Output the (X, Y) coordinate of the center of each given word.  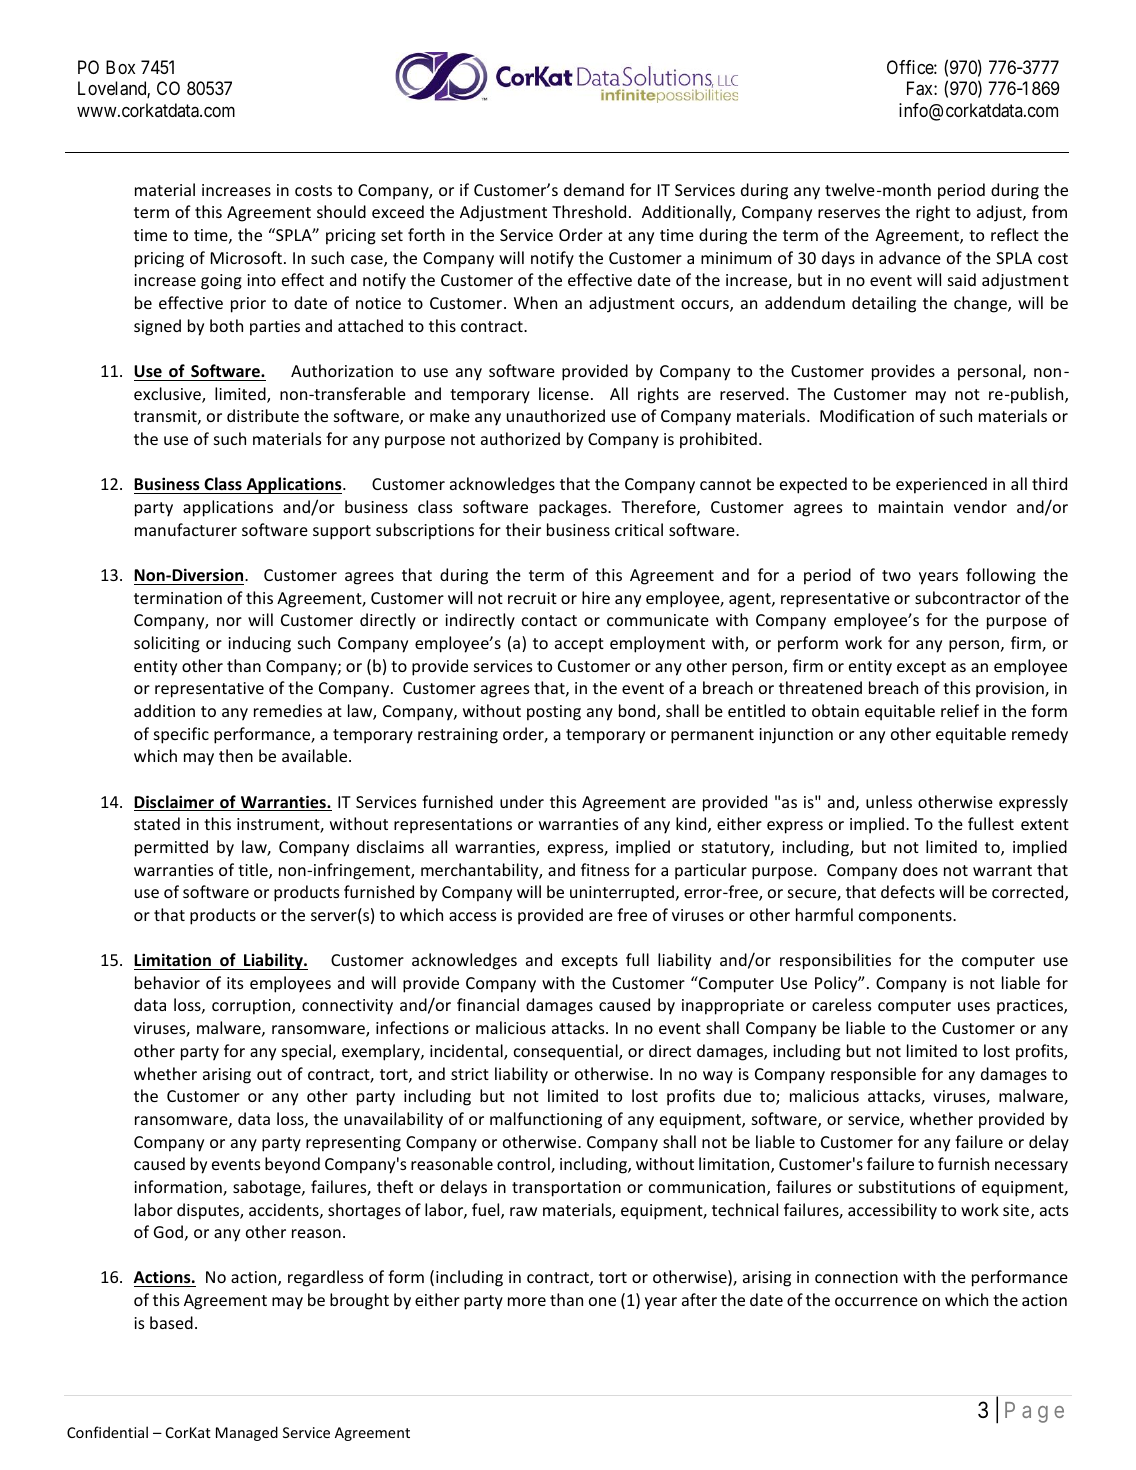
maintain (911, 507)
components (906, 917)
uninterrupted (622, 893)
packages (574, 508)
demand (594, 189)
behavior (167, 982)
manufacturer (186, 529)
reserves (849, 213)
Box (120, 67)
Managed (247, 1433)
